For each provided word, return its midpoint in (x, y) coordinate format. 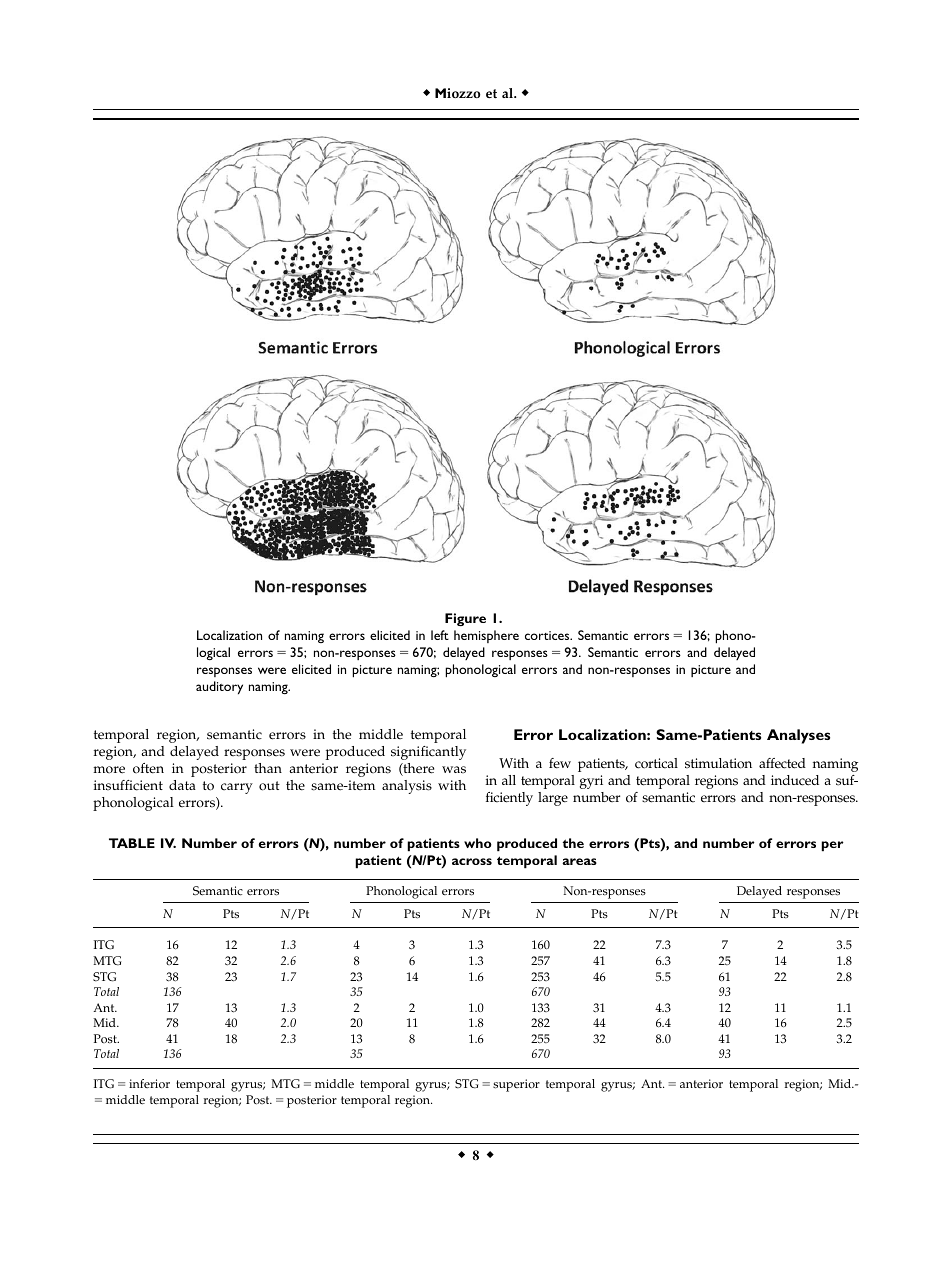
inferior (149, 1084)
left (440, 635)
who (478, 843)
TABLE (132, 843)
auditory (219, 688)
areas (579, 861)
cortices (548, 635)
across (472, 861)
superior (516, 1085)
